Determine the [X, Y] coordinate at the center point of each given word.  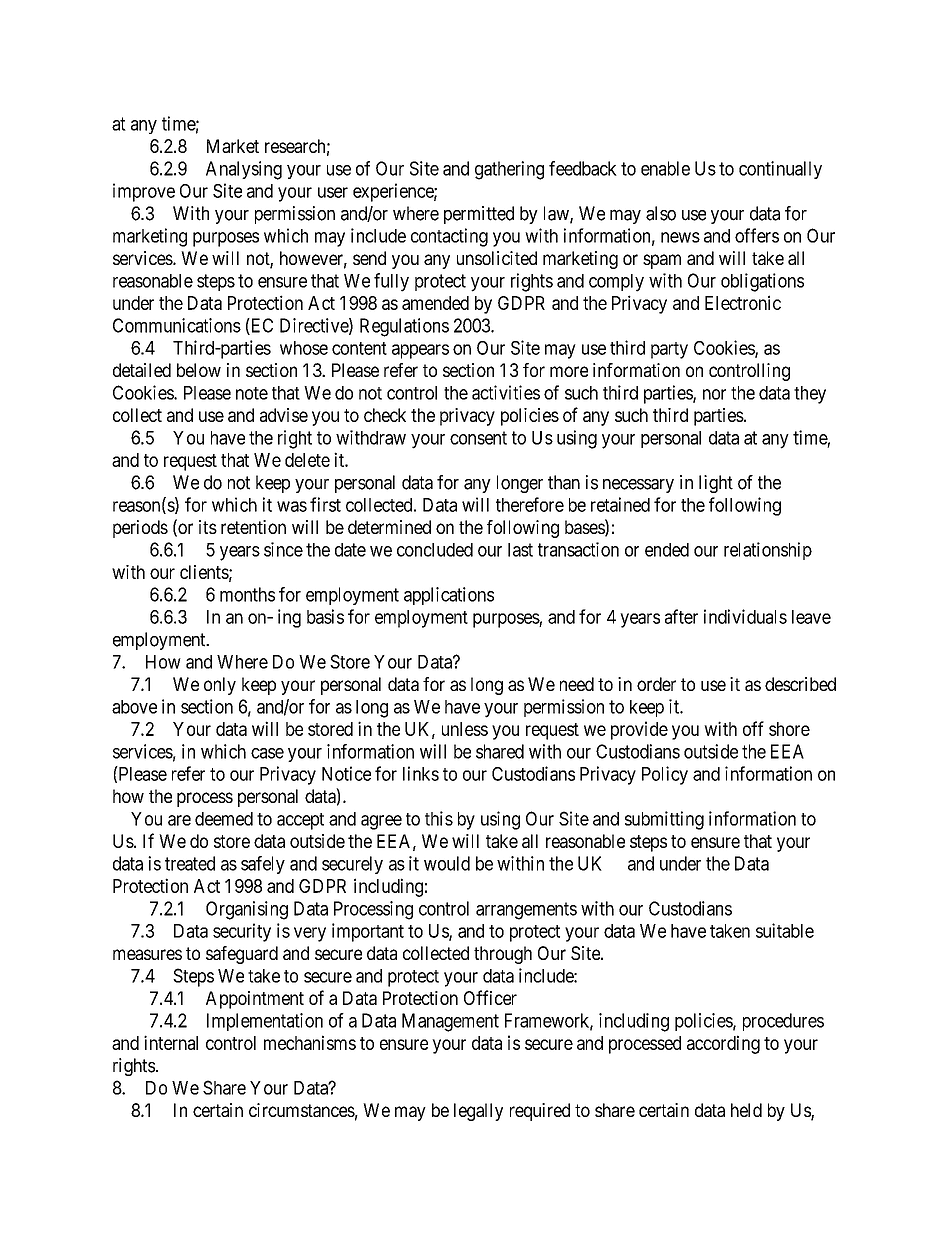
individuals [745, 616]
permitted [479, 215]
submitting [664, 820]
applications [449, 596]
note [252, 393]
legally [478, 1112]
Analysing [244, 170]
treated [190, 863]
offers [757, 235]
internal [171, 1042]
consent [478, 438]
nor [714, 394]
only [220, 686]
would [447, 863]
